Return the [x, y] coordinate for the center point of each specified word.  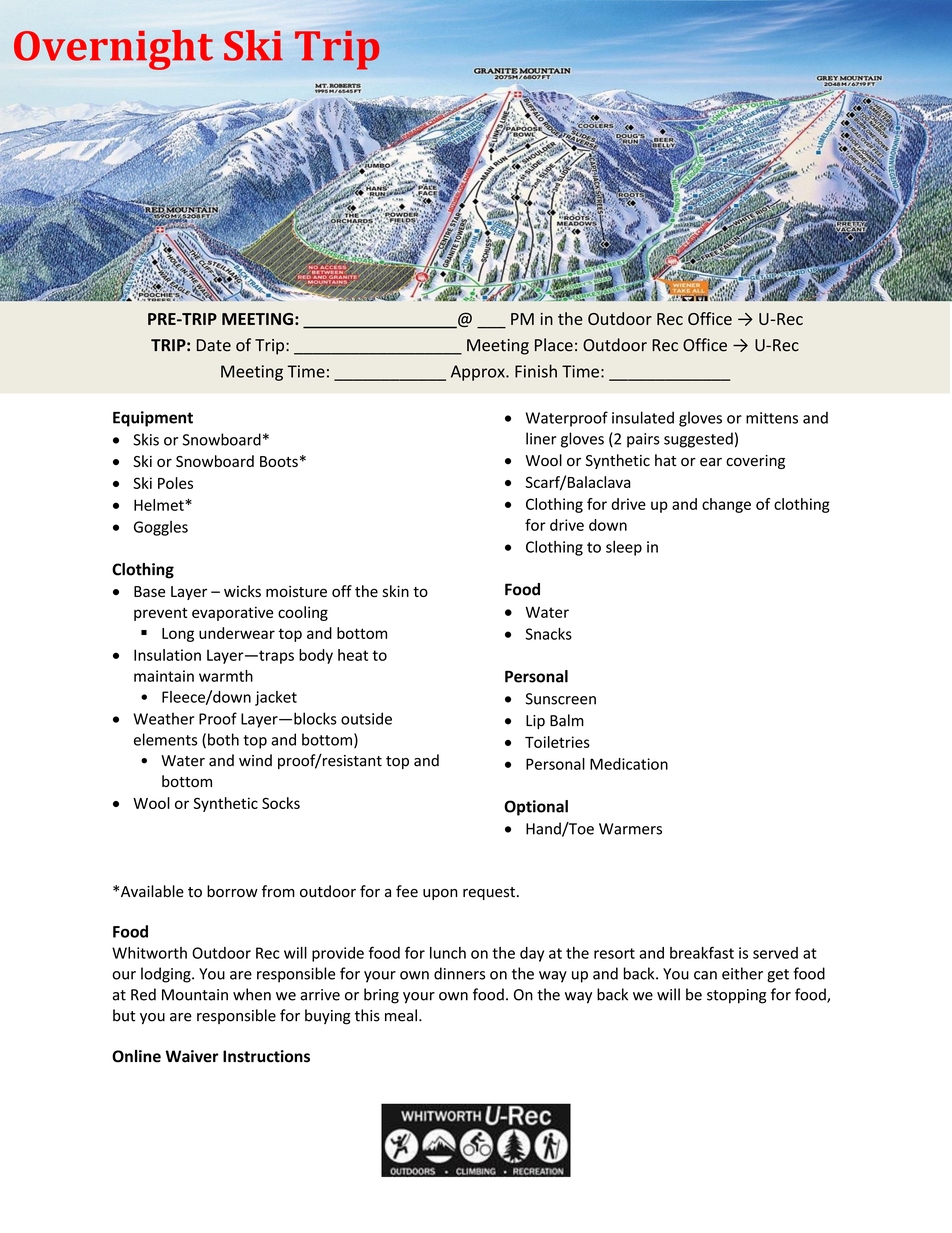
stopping [736, 996]
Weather [164, 718]
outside [366, 718]
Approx [479, 373]
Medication [629, 764]
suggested [698, 440]
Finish [536, 371]
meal [401, 1015]
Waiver [191, 1056]
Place [554, 345]
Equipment [153, 419]
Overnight [113, 50]
